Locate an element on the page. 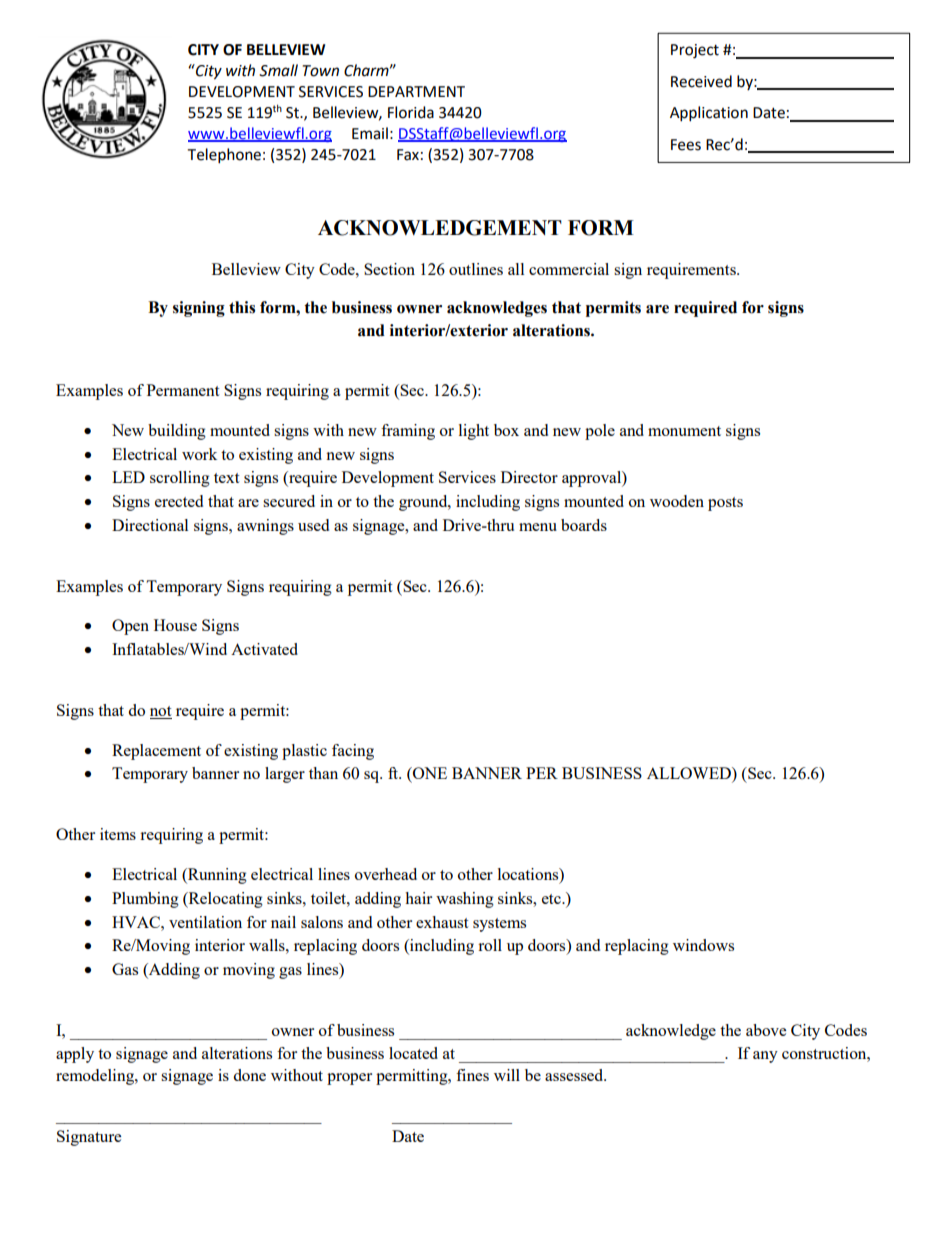 This page has height=1233, width=952. monument is located at coordinates (684, 431).
